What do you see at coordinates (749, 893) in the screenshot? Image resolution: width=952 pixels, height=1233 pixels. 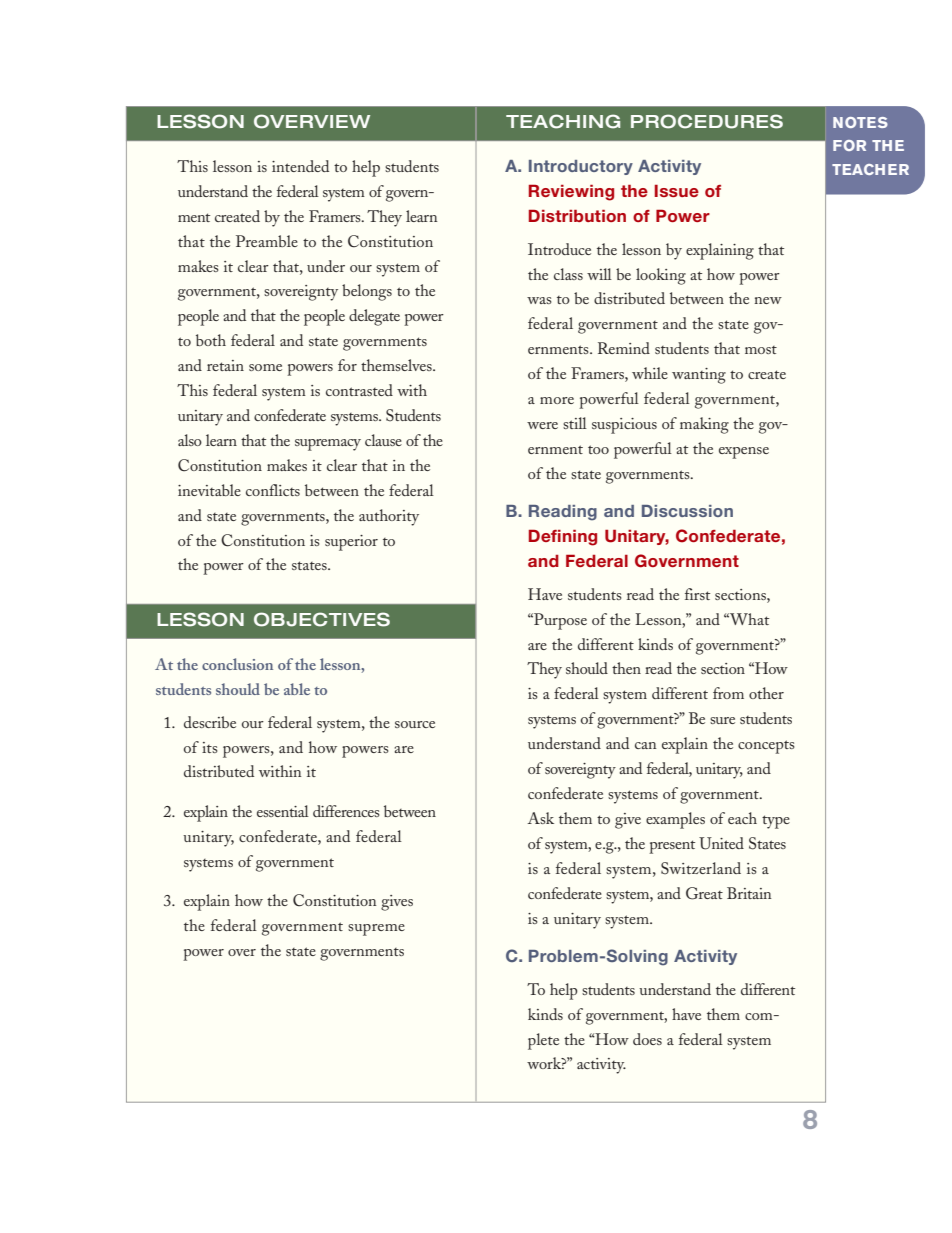 I see `Britain` at bounding box center [749, 893].
